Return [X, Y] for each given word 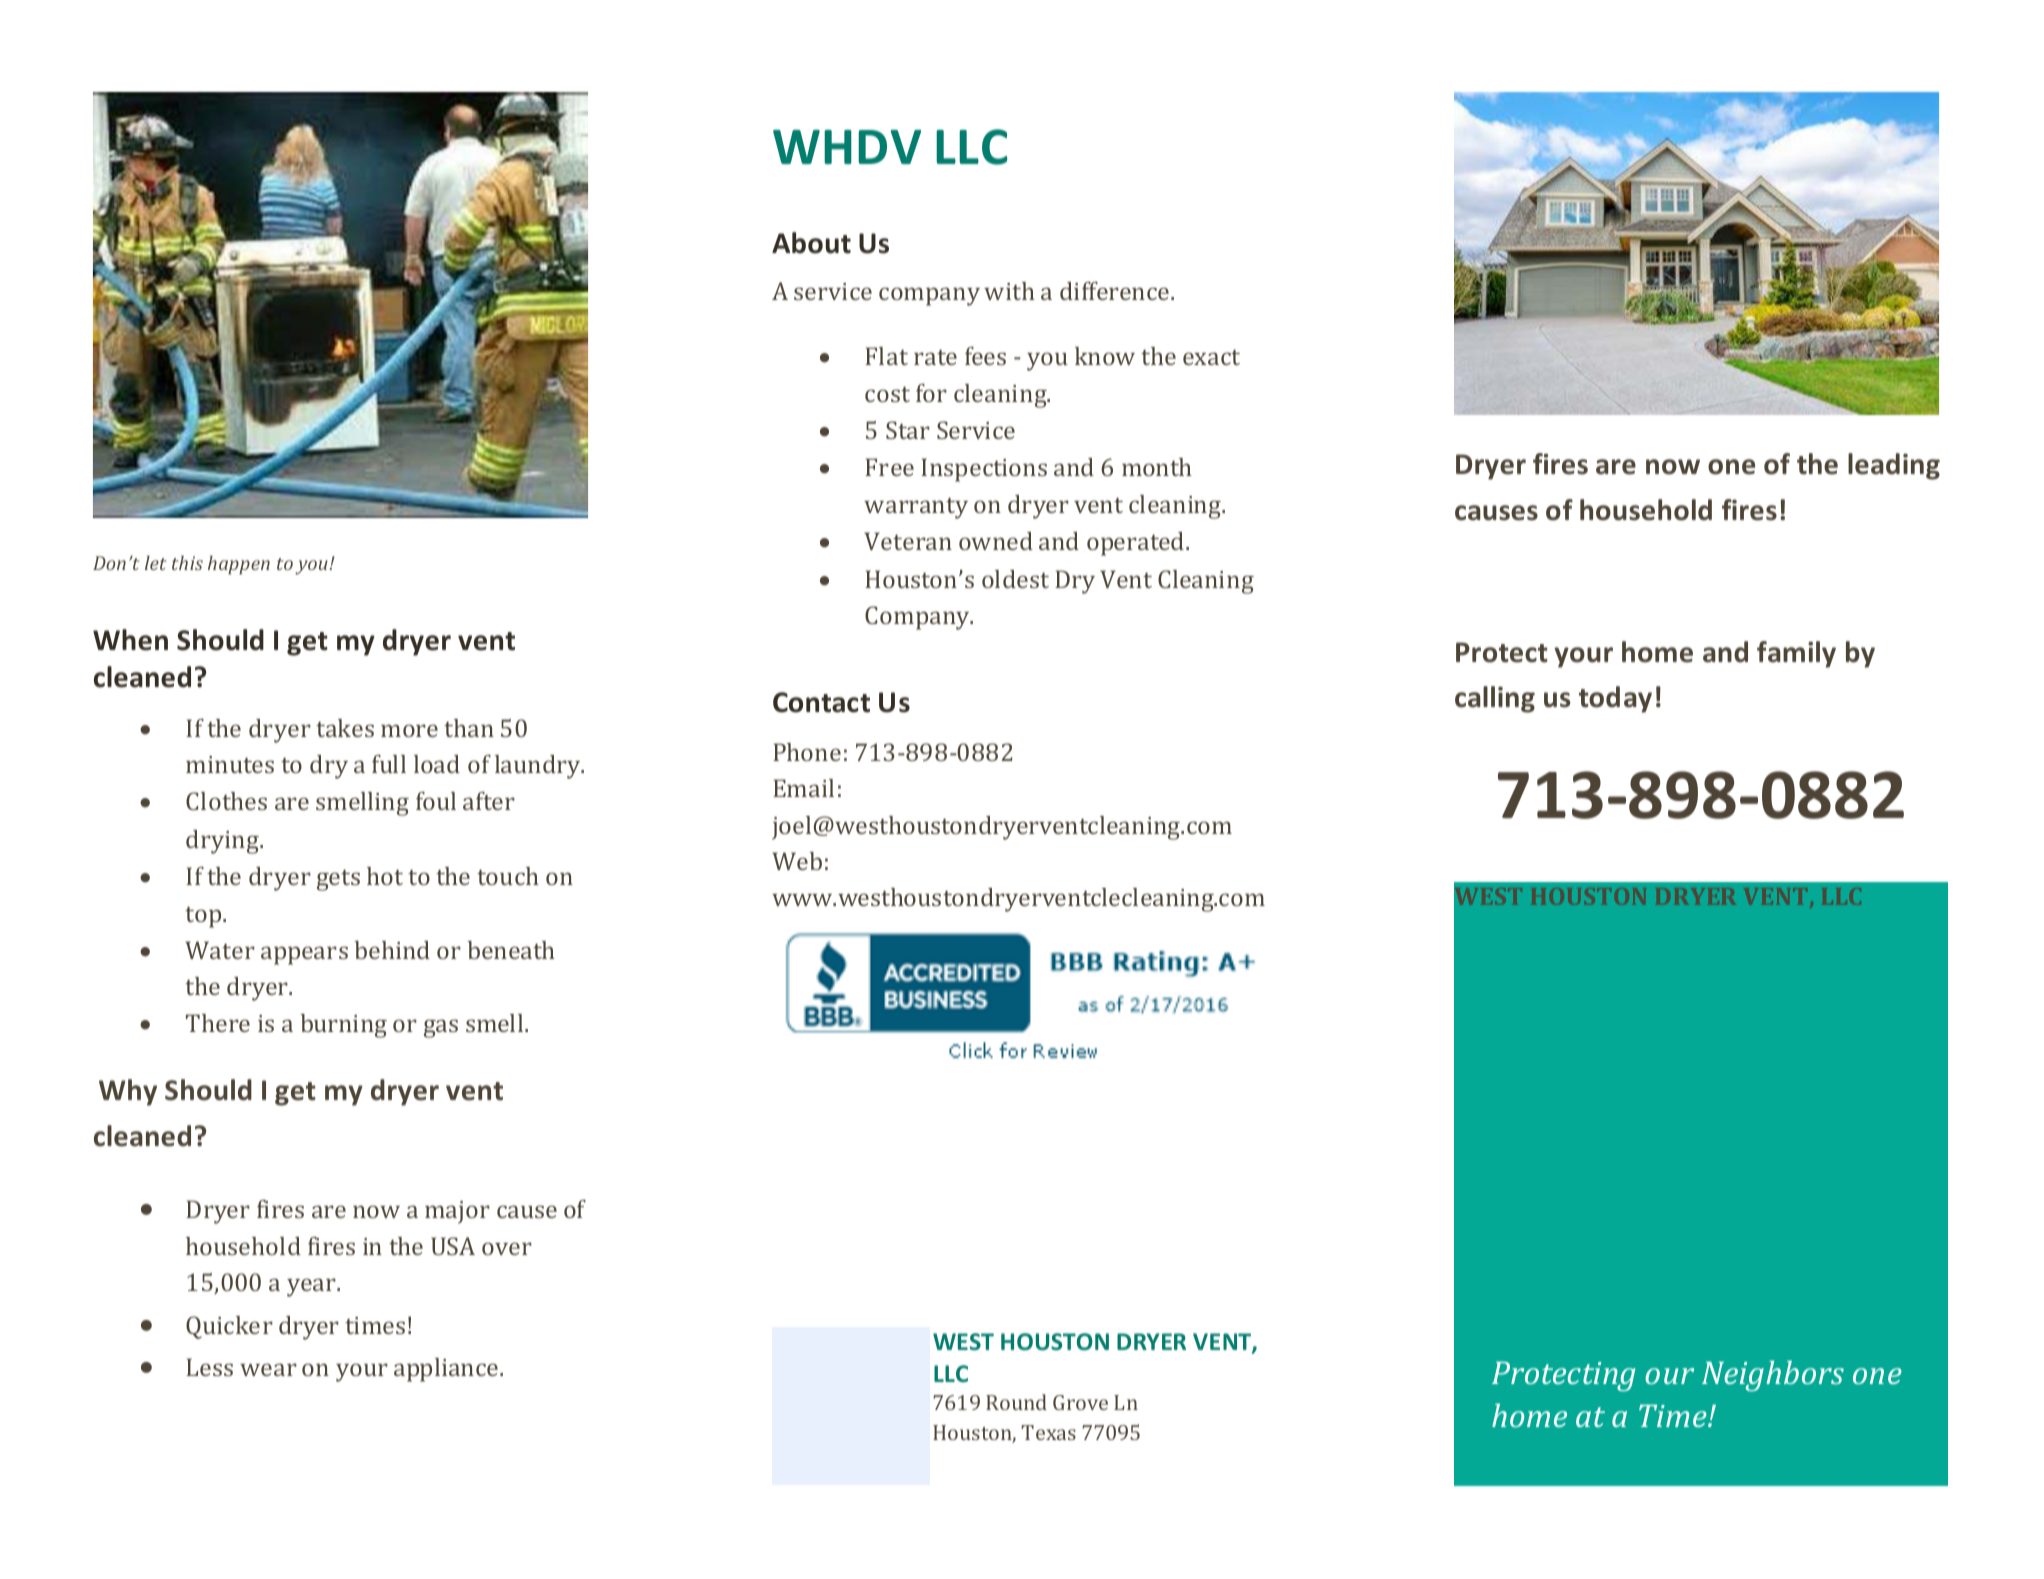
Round [1016, 1402]
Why [128, 1092]
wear [268, 1369]
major [457, 1212]
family [1796, 654]
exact [1211, 357]
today [1615, 699]
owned [996, 541]
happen [239, 565]
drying [223, 842]
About [811, 243]
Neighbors [1773, 1375]
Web [797, 861]
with [1009, 291]
